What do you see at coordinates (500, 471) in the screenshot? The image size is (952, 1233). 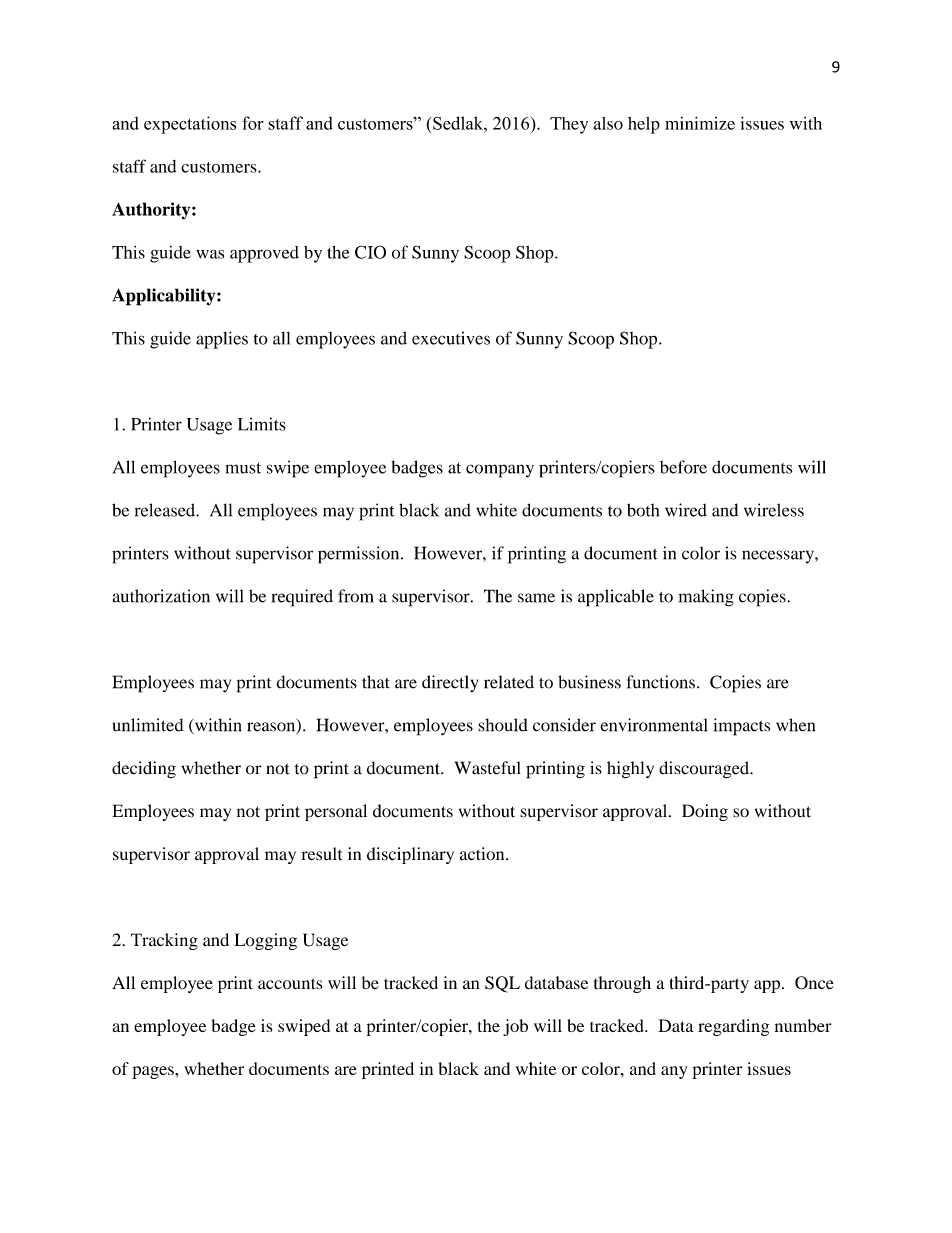 I see `company` at bounding box center [500, 471].
